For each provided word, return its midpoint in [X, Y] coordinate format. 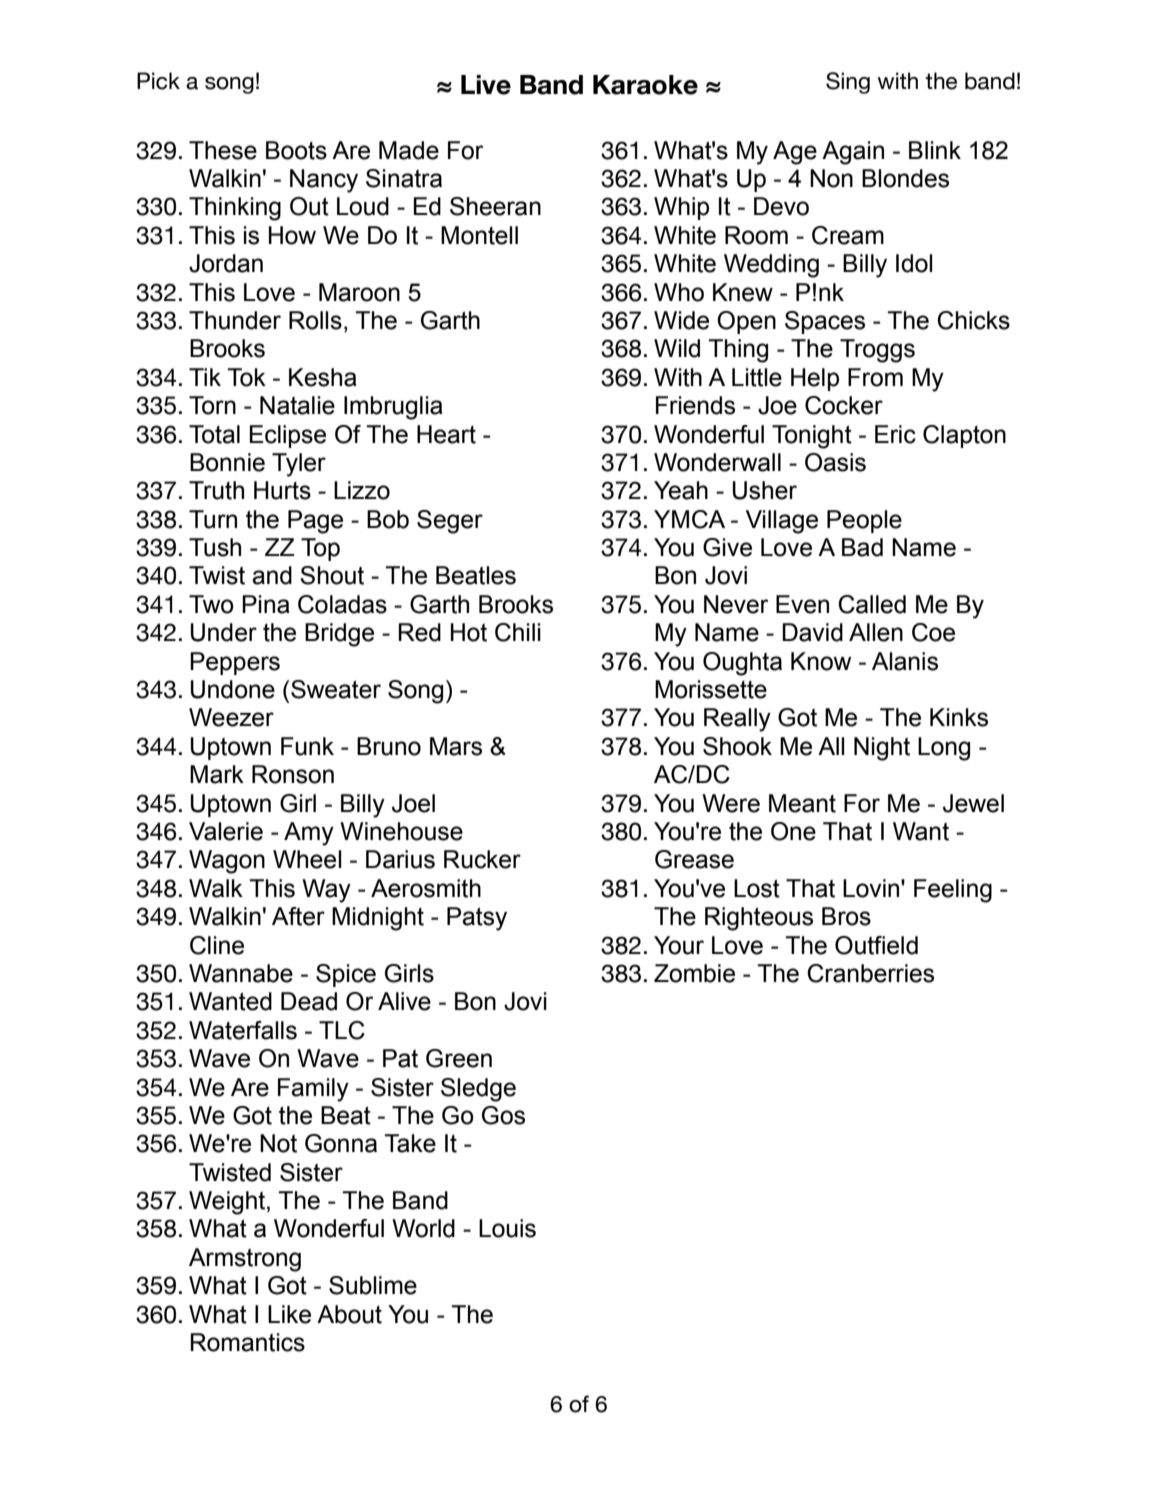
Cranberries [870, 973]
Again [853, 153]
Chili [518, 632]
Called [872, 604]
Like [289, 1314]
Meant [802, 803]
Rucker [482, 859]
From [875, 377]
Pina [266, 604]
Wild [677, 348]
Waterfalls [243, 1030]
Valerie [226, 831]
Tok [246, 377]
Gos [503, 1115]
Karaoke [645, 85]
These [223, 150]
